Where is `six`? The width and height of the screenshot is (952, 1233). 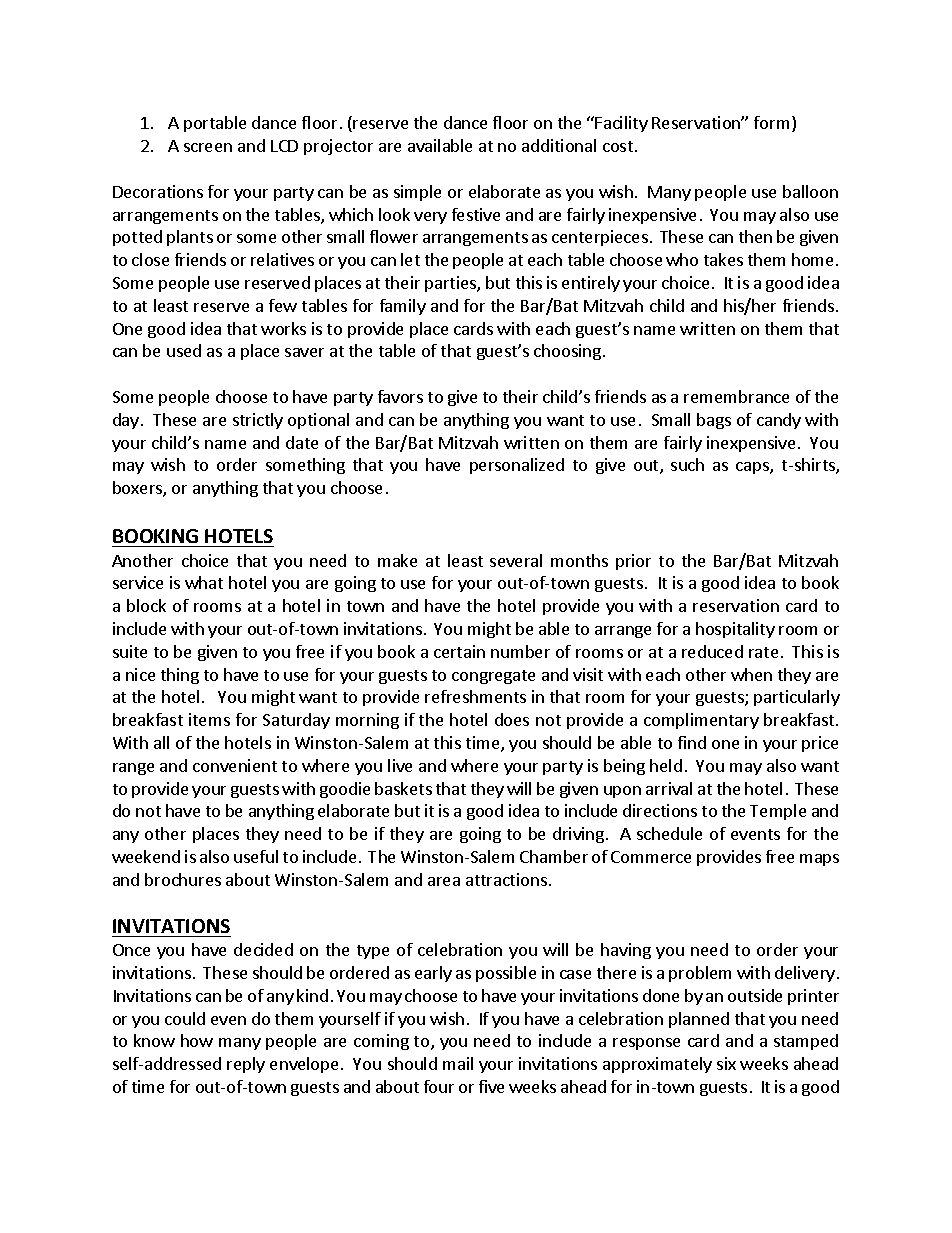
six is located at coordinates (726, 1063).
